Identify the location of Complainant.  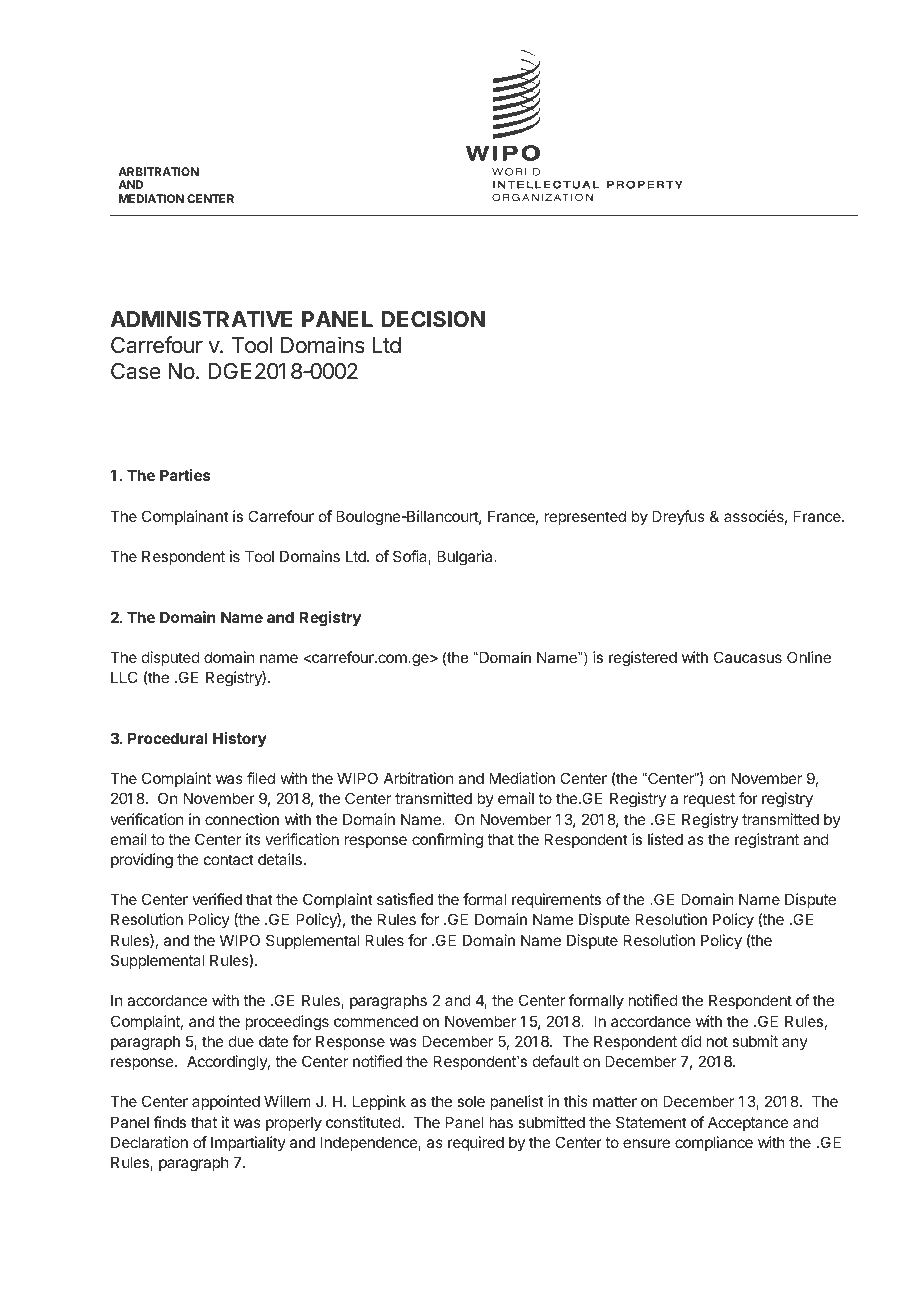
(185, 517).
